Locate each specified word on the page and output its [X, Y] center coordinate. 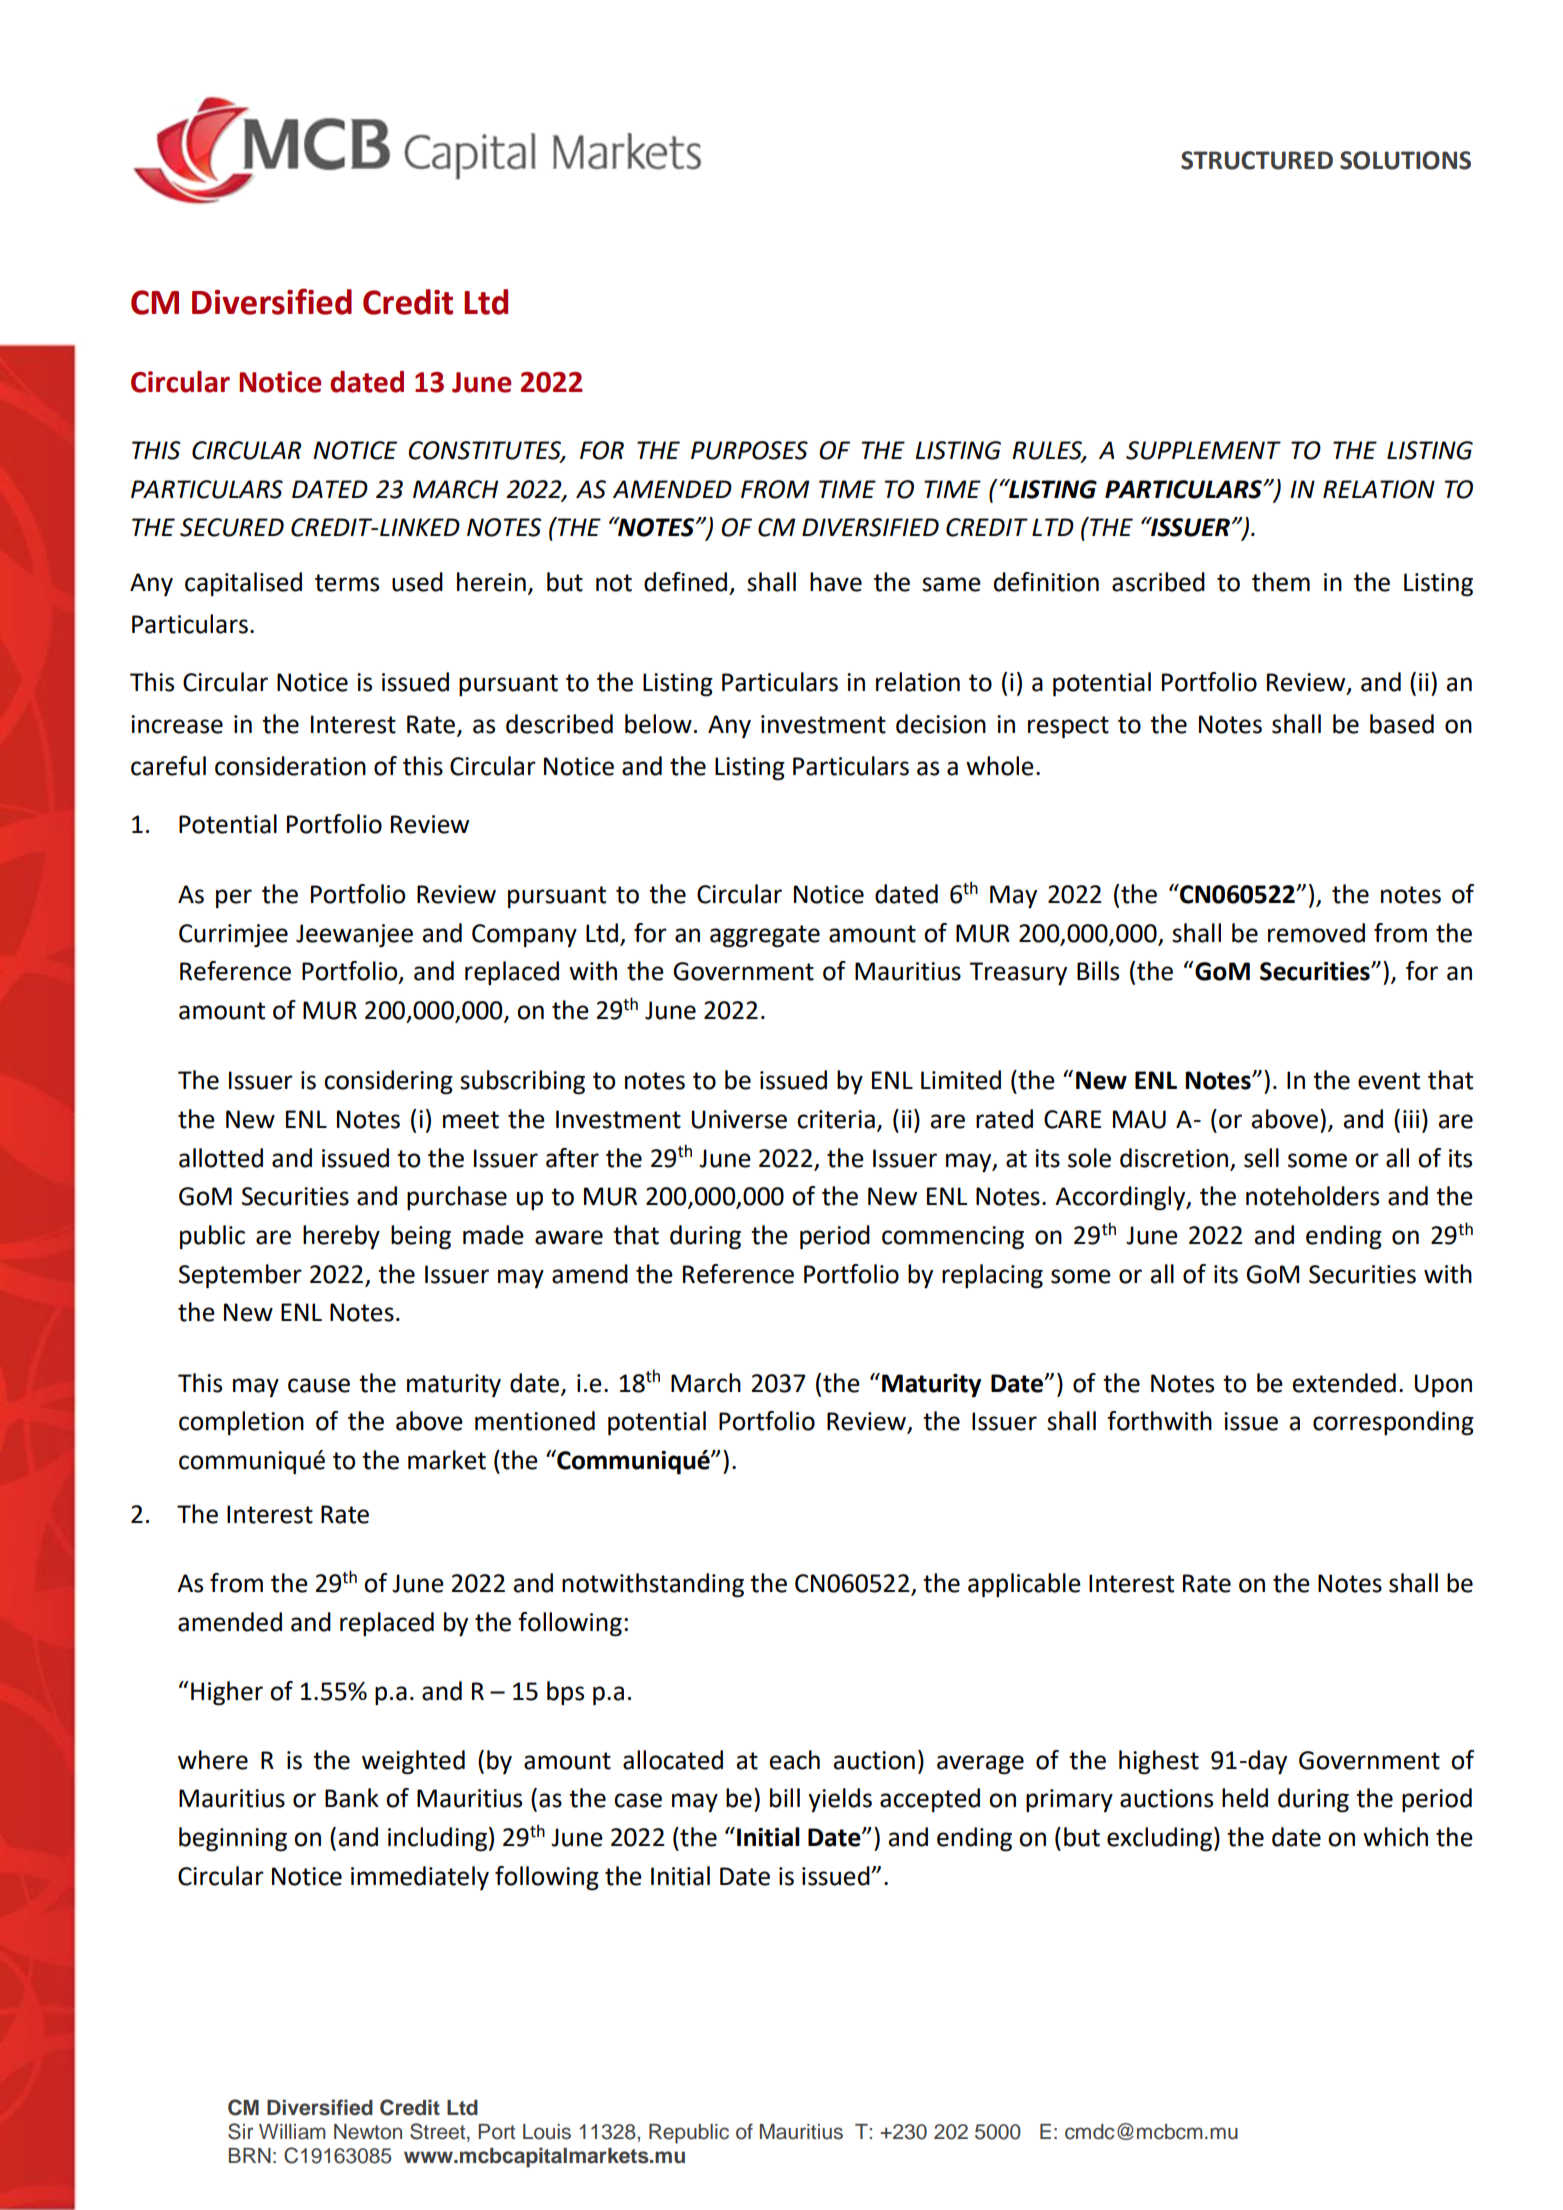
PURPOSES [749, 450]
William [292, 2132]
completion [241, 1423]
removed [1316, 933]
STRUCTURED [1257, 160]
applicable [1024, 1585]
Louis [547, 2132]
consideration [290, 766]
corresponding [1393, 1423]
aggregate [765, 936]
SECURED [232, 527]
